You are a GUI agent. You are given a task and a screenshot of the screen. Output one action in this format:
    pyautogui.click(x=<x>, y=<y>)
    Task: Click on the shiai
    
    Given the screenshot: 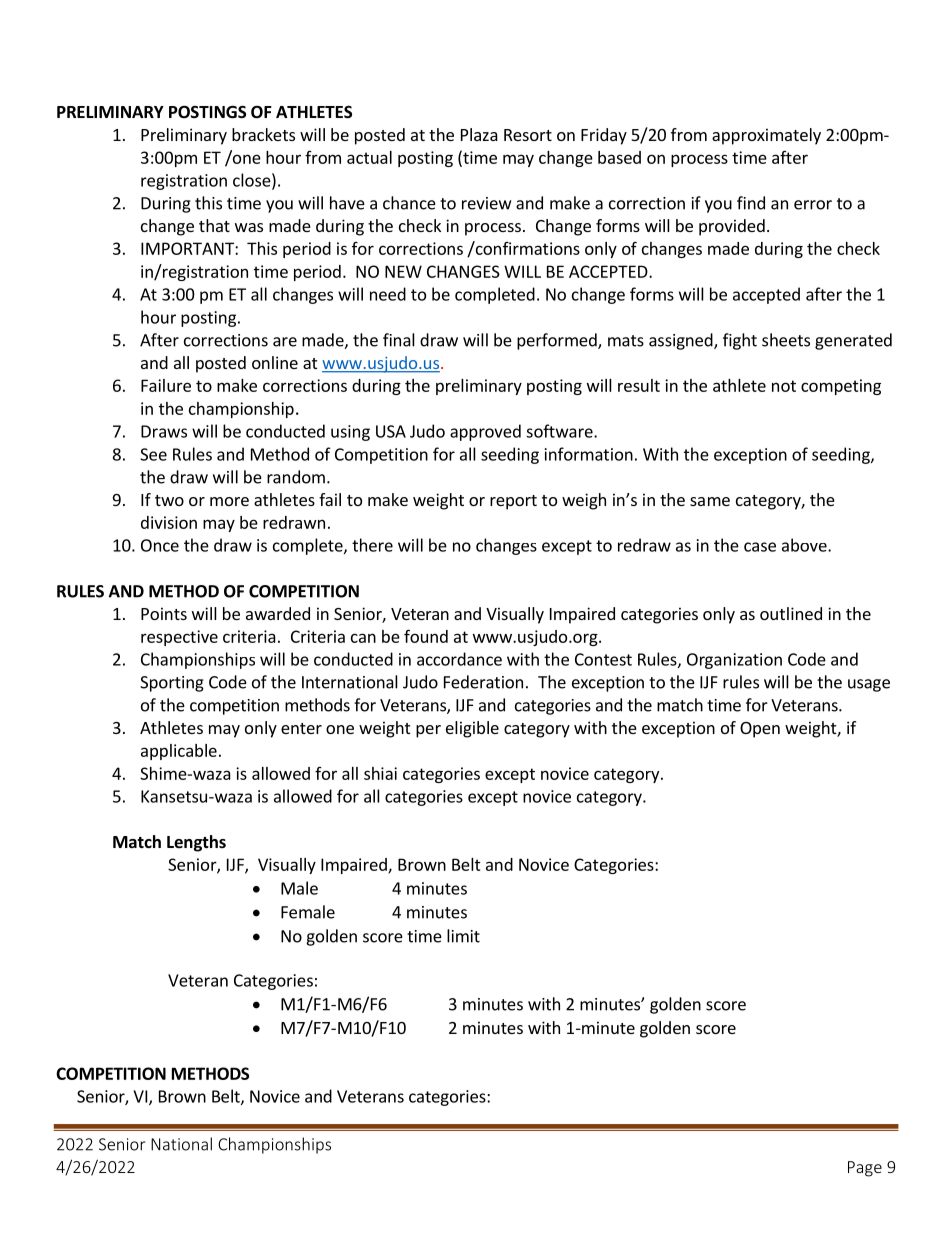 What is the action you would take?
    pyautogui.click(x=380, y=773)
